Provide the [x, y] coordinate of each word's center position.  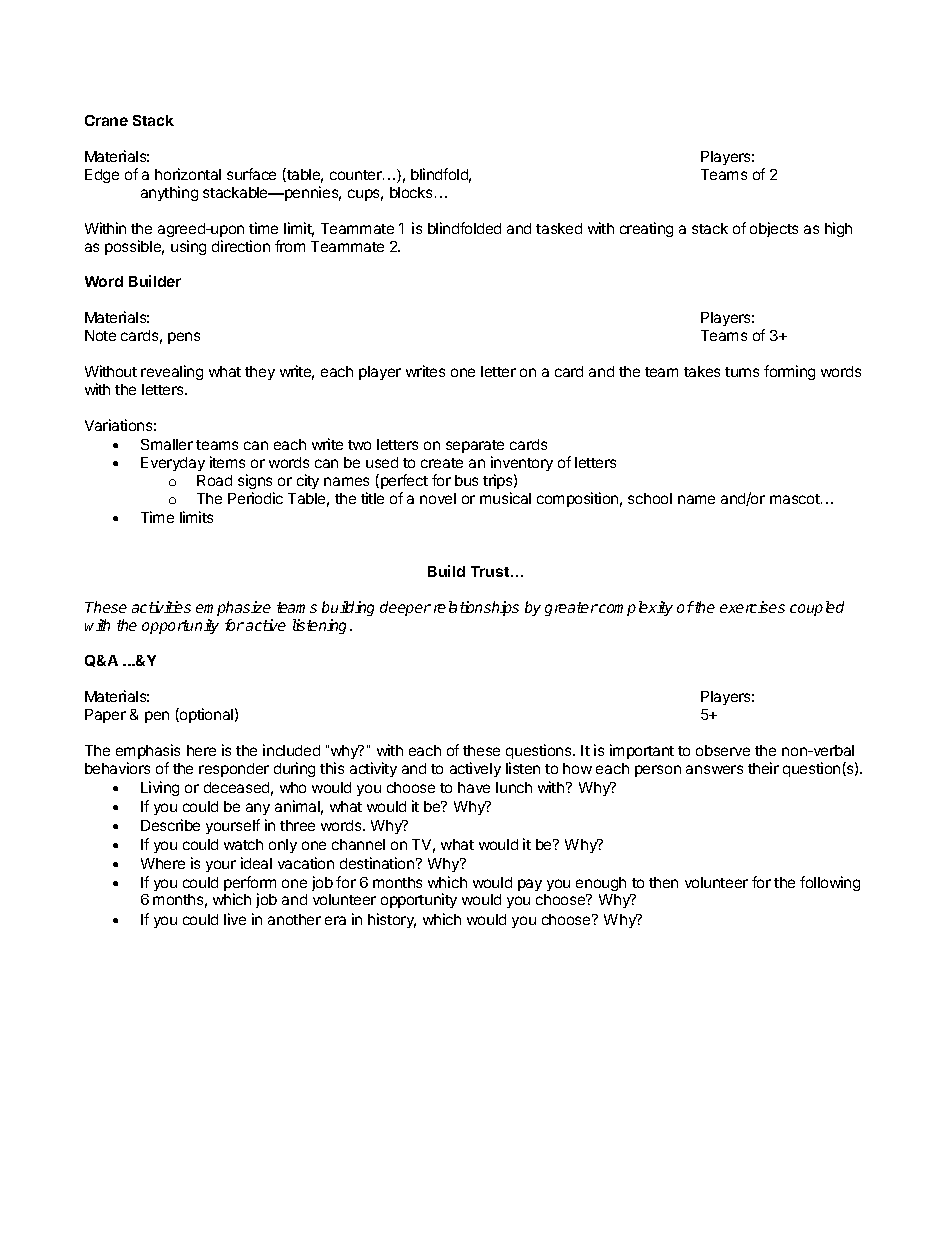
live [235, 919]
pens [184, 338]
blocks [411, 192]
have [474, 787]
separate [475, 446]
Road [214, 480]
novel [438, 498]
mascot [796, 499]
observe [723, 750]
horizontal [188, 174]
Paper [105, 716]
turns [742, 372]
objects [774, 229]
